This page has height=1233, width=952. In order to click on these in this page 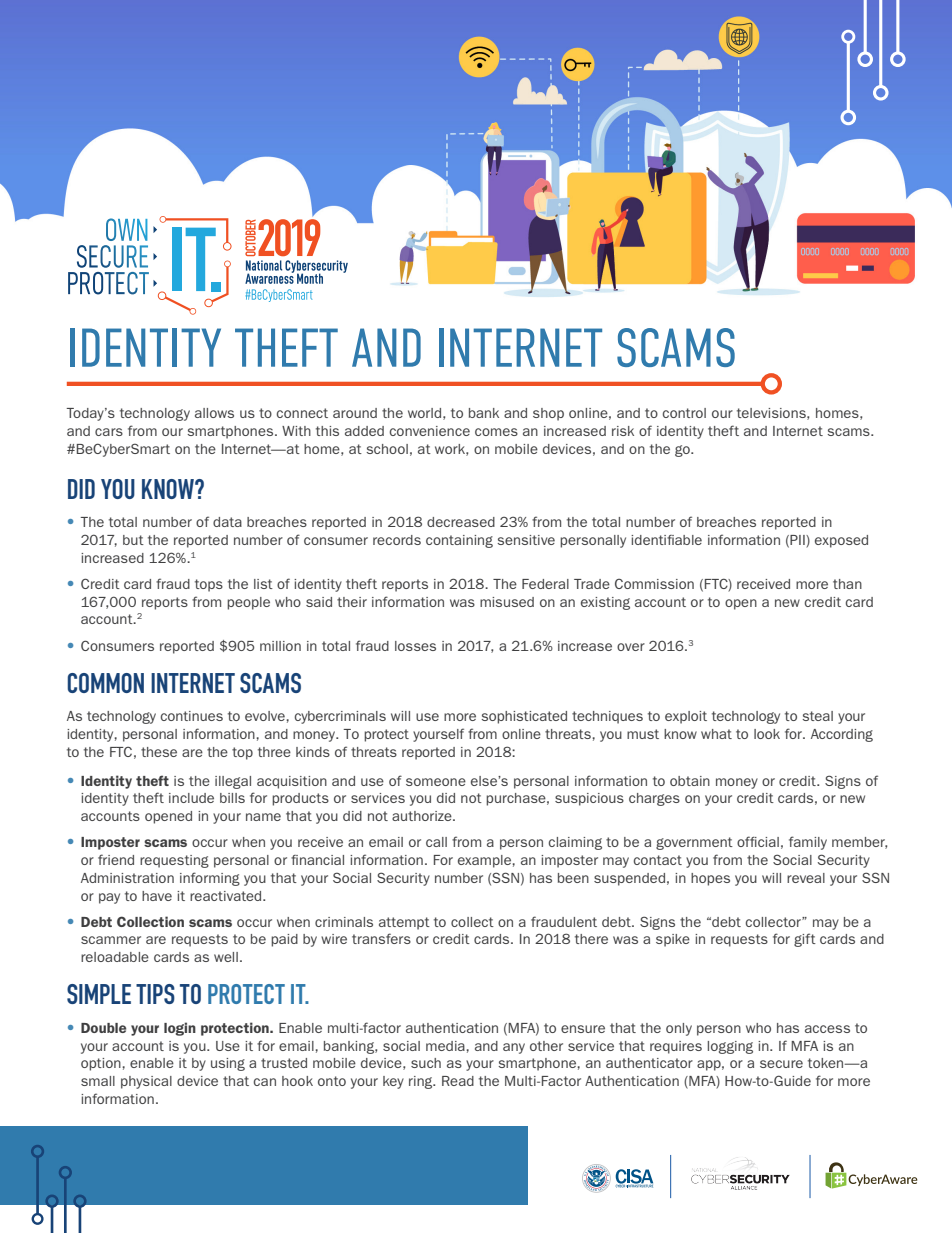, I will do `click(159, 752)`.
